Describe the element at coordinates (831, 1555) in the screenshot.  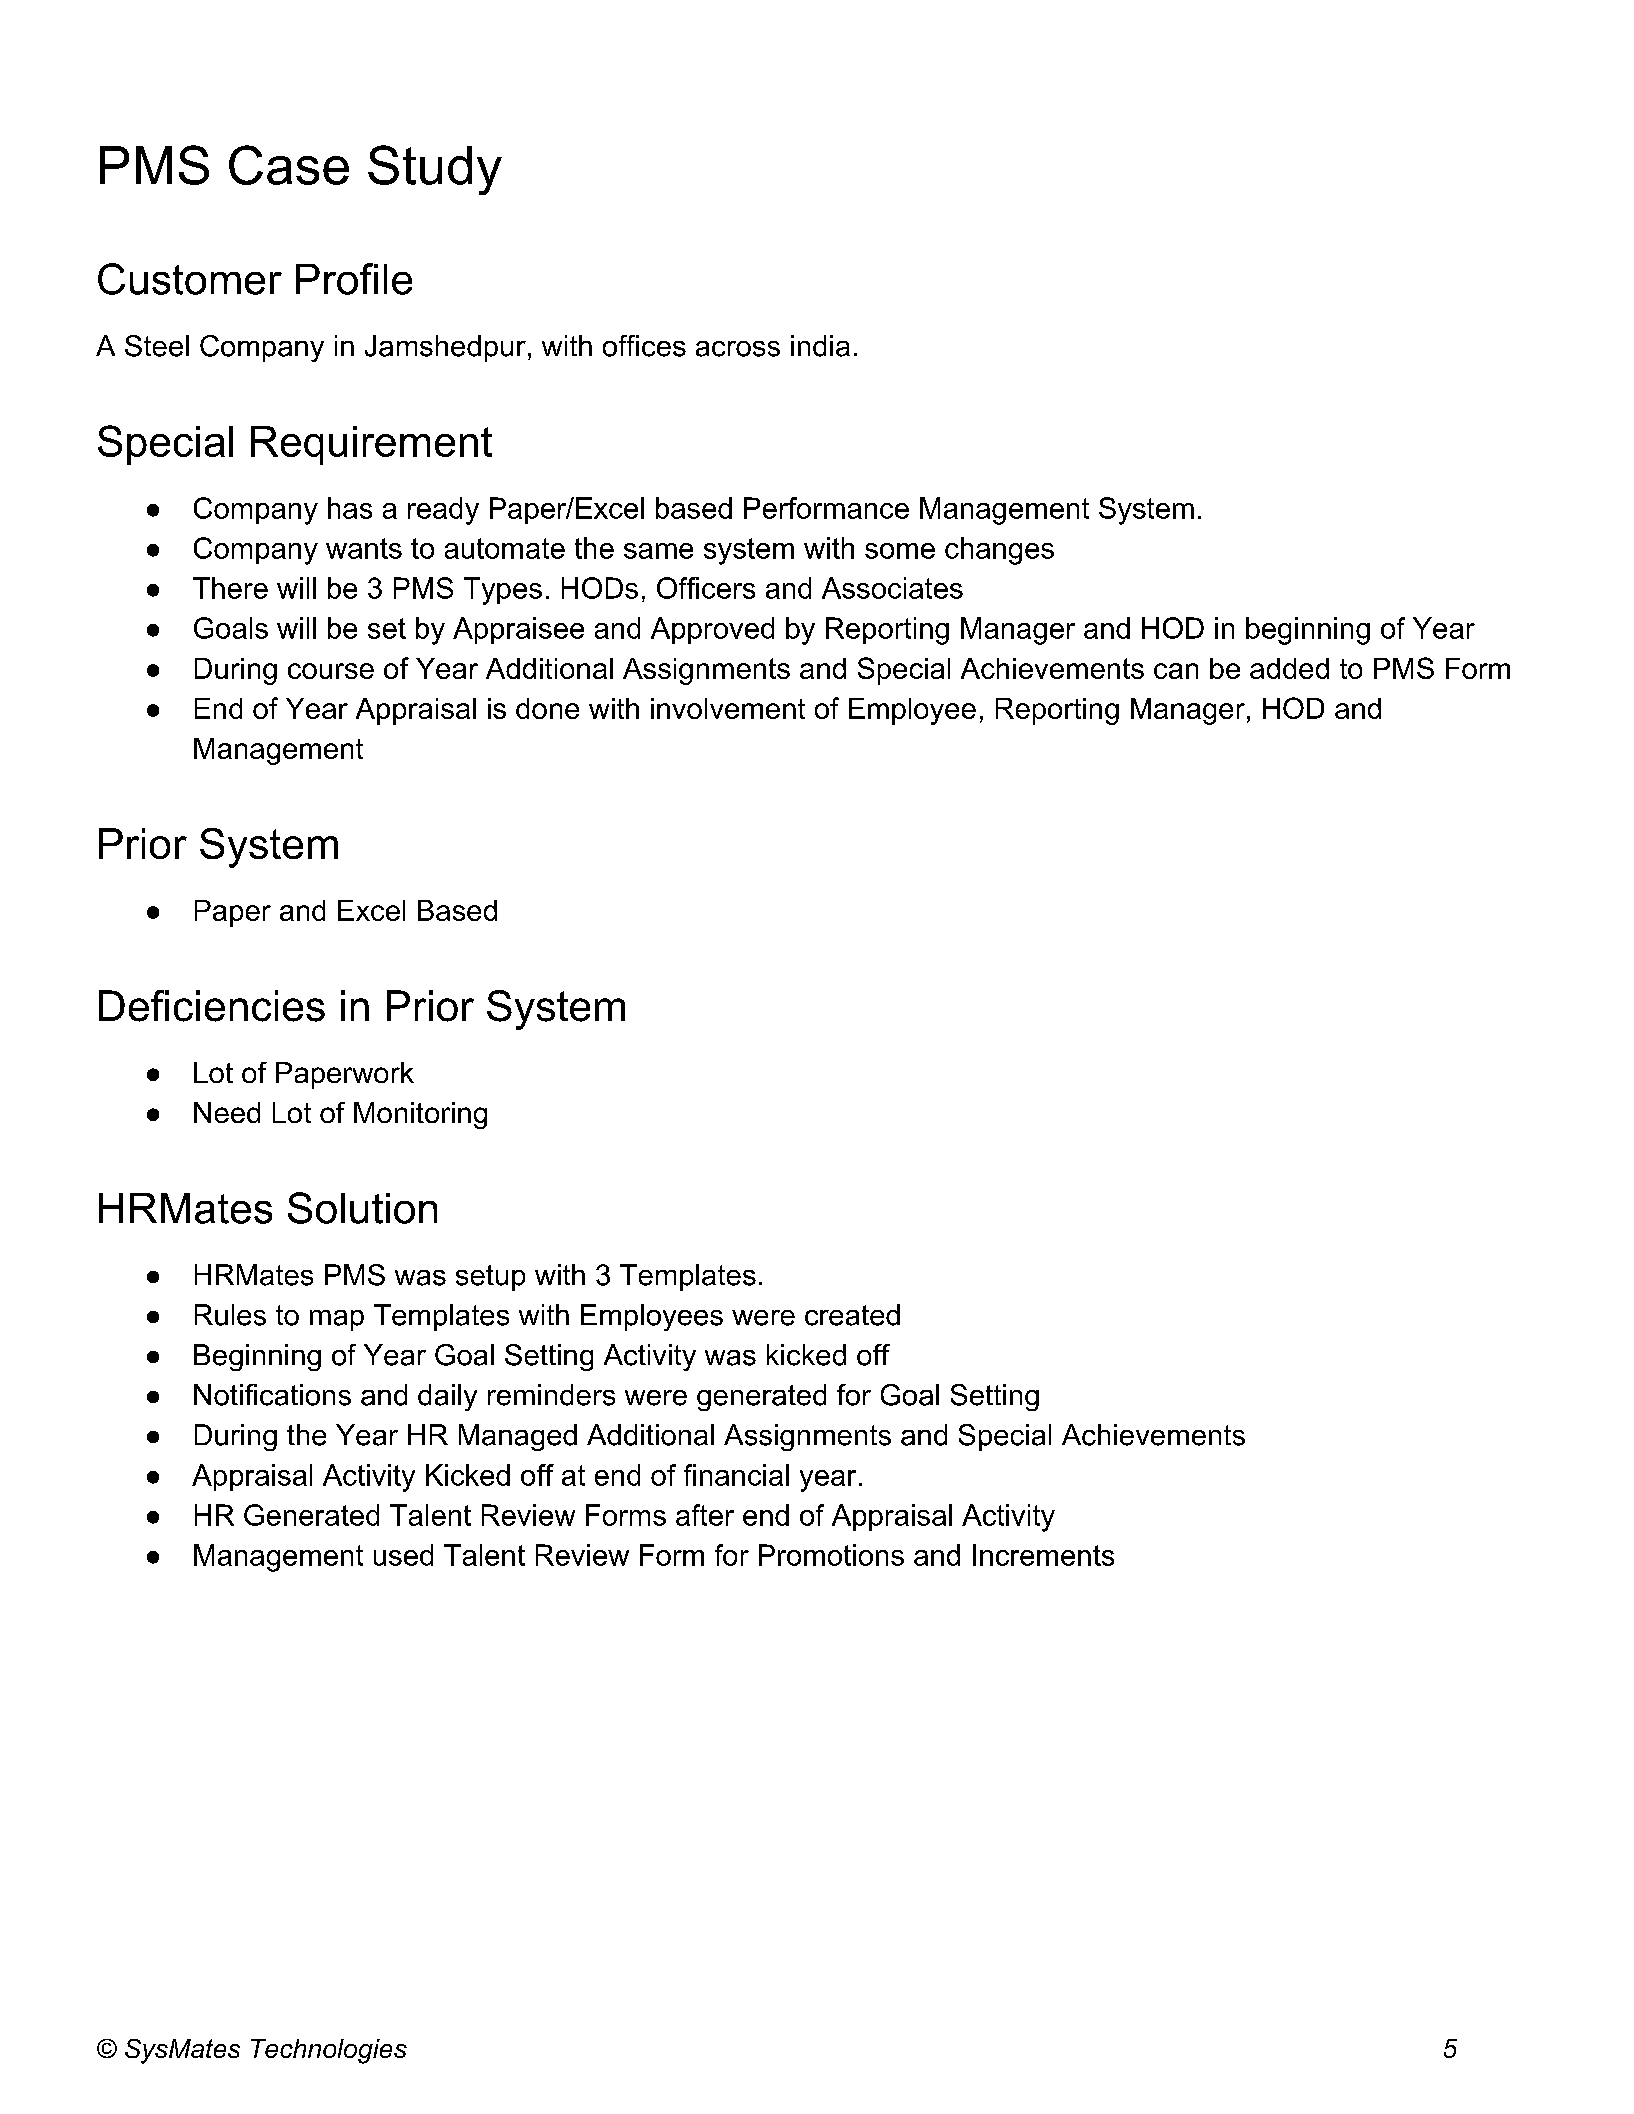
I see `Promotions` at that location.
